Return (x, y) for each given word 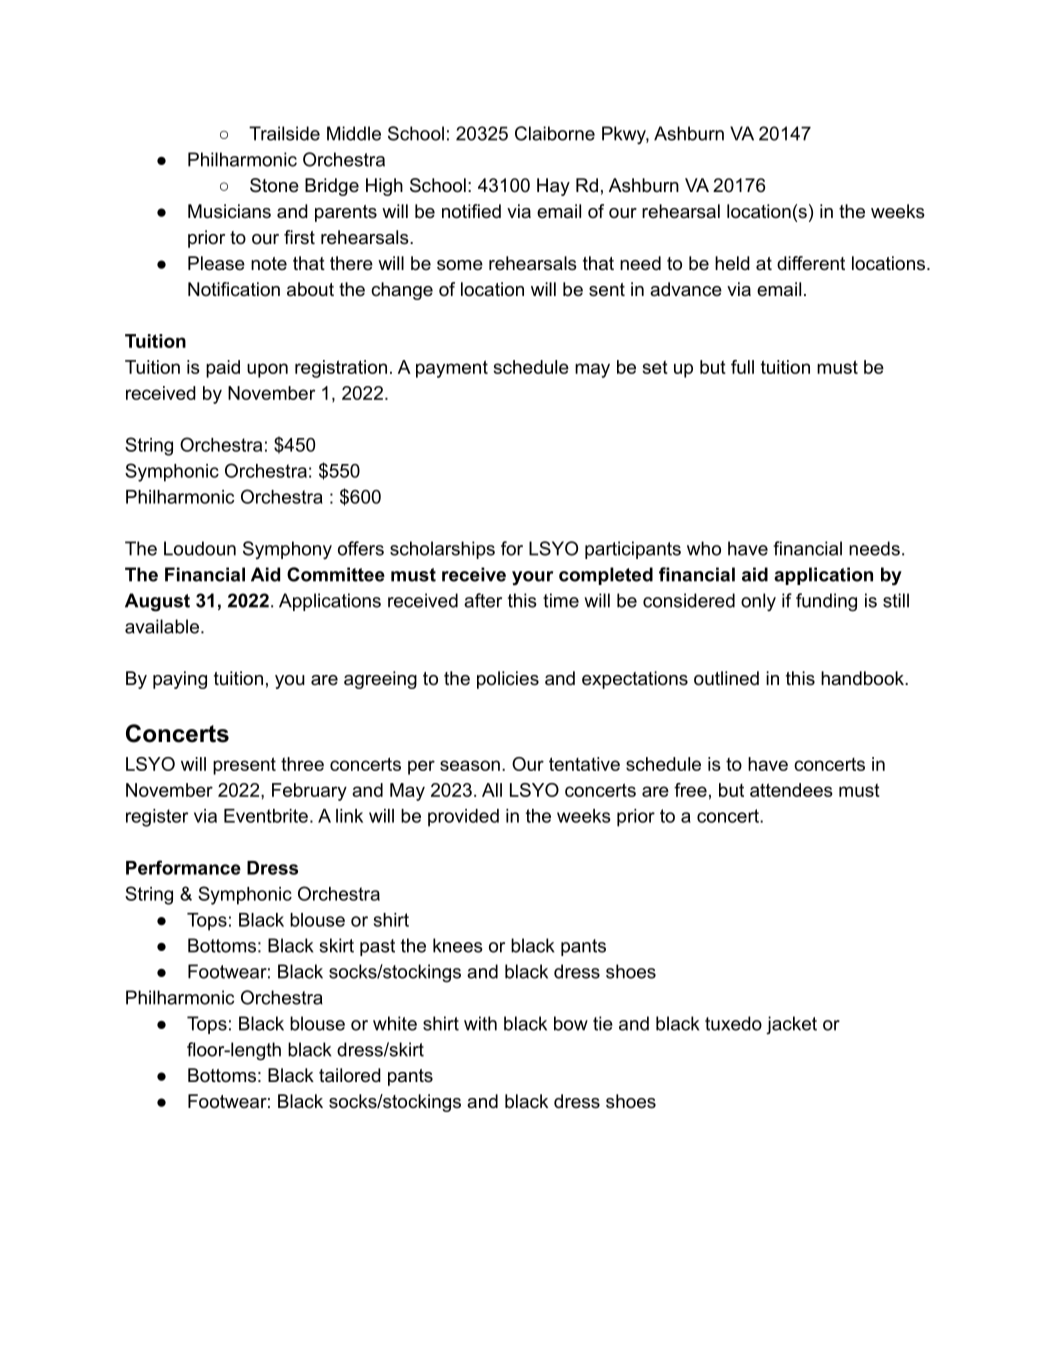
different (811, 263)
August (157, 602)
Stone (274, 185)
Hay (553, 187)
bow (571, 1023)
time (561, 600)
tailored (350, 1075)
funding (826, 602)
